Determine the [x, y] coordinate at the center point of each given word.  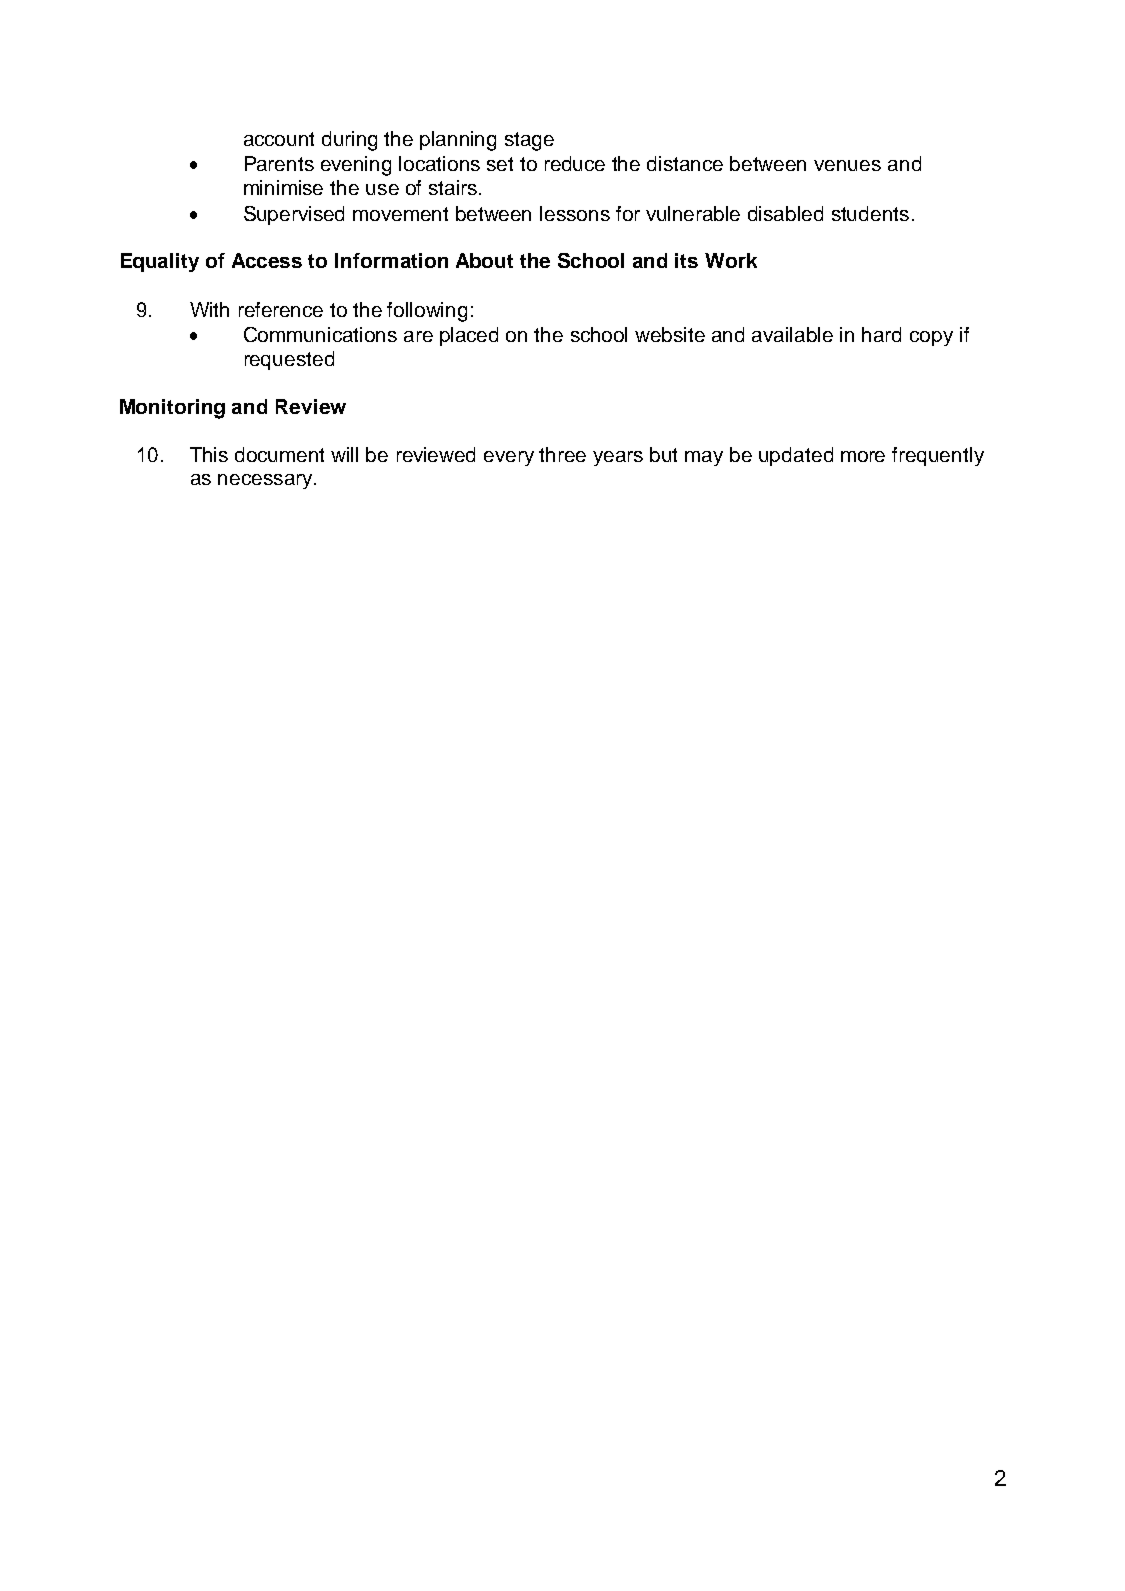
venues [847, 165]
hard [881, 334]
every [509, 458]
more [863, 456]
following [427, 312]
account [279, 139]
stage [529, 141]
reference [281, 309]
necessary [266, 481]
